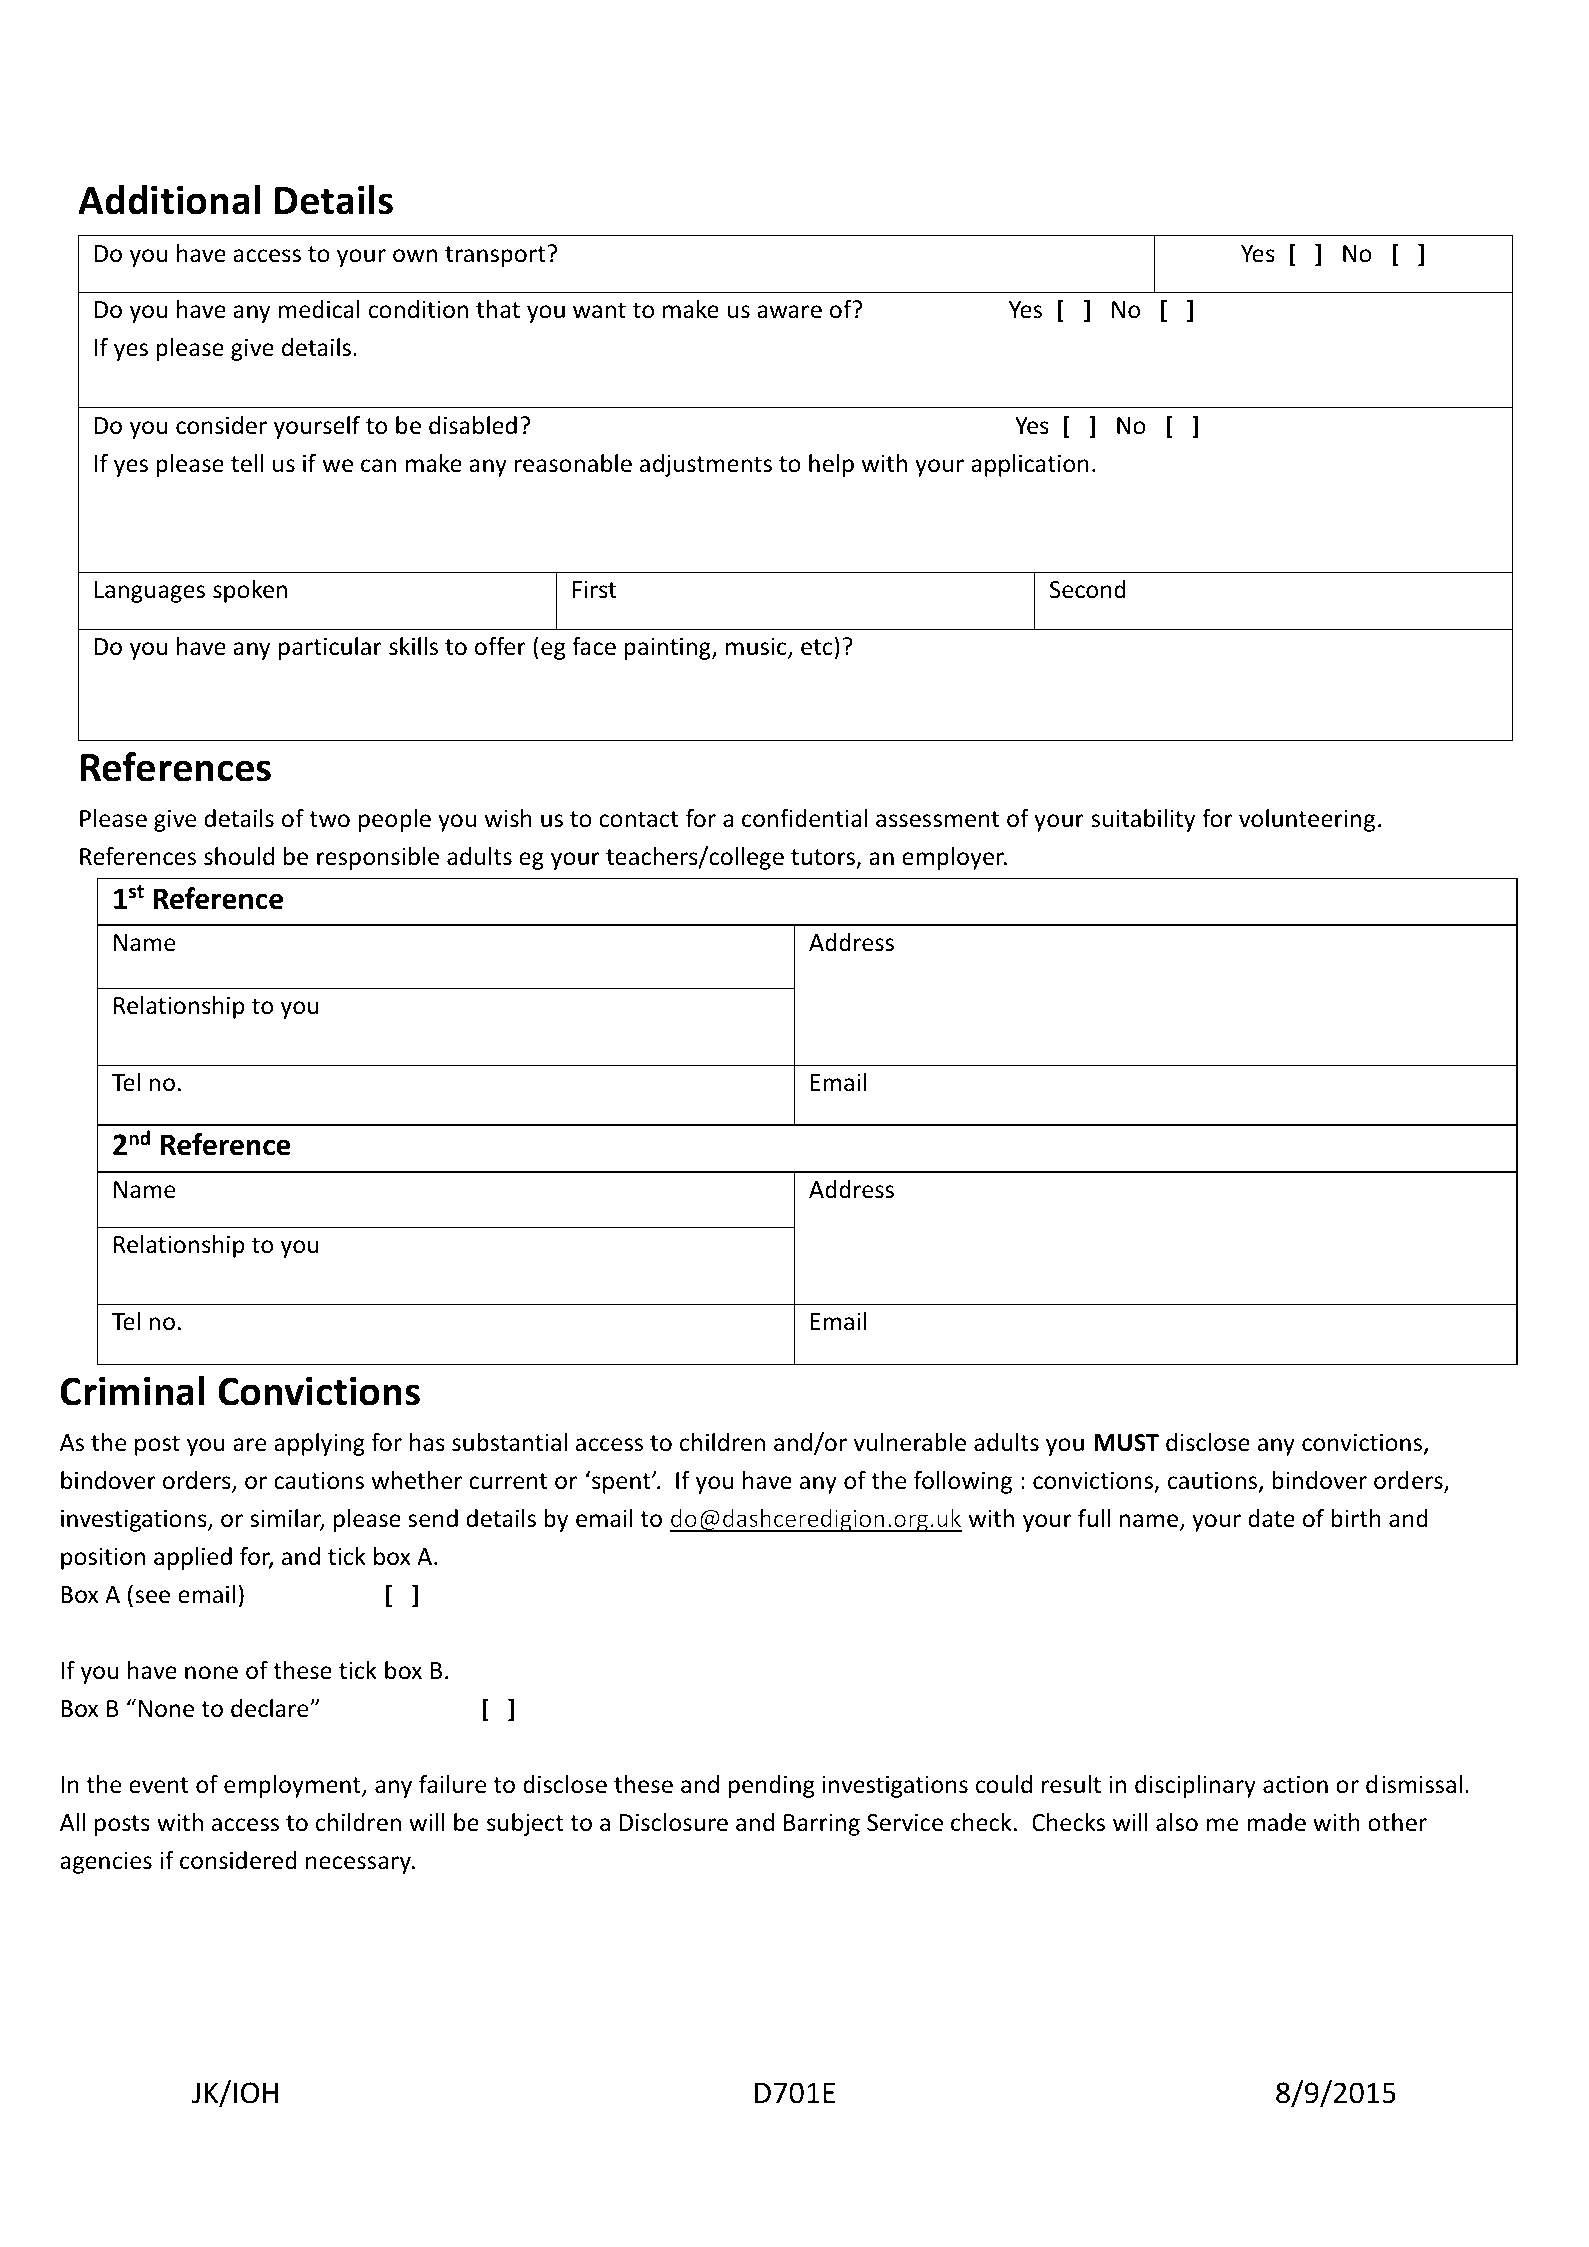 This document has height=2247, width=1589. What do you see at coordinates (789, 312) in the document?
I see `aware` at bounding box center [789, 312].
